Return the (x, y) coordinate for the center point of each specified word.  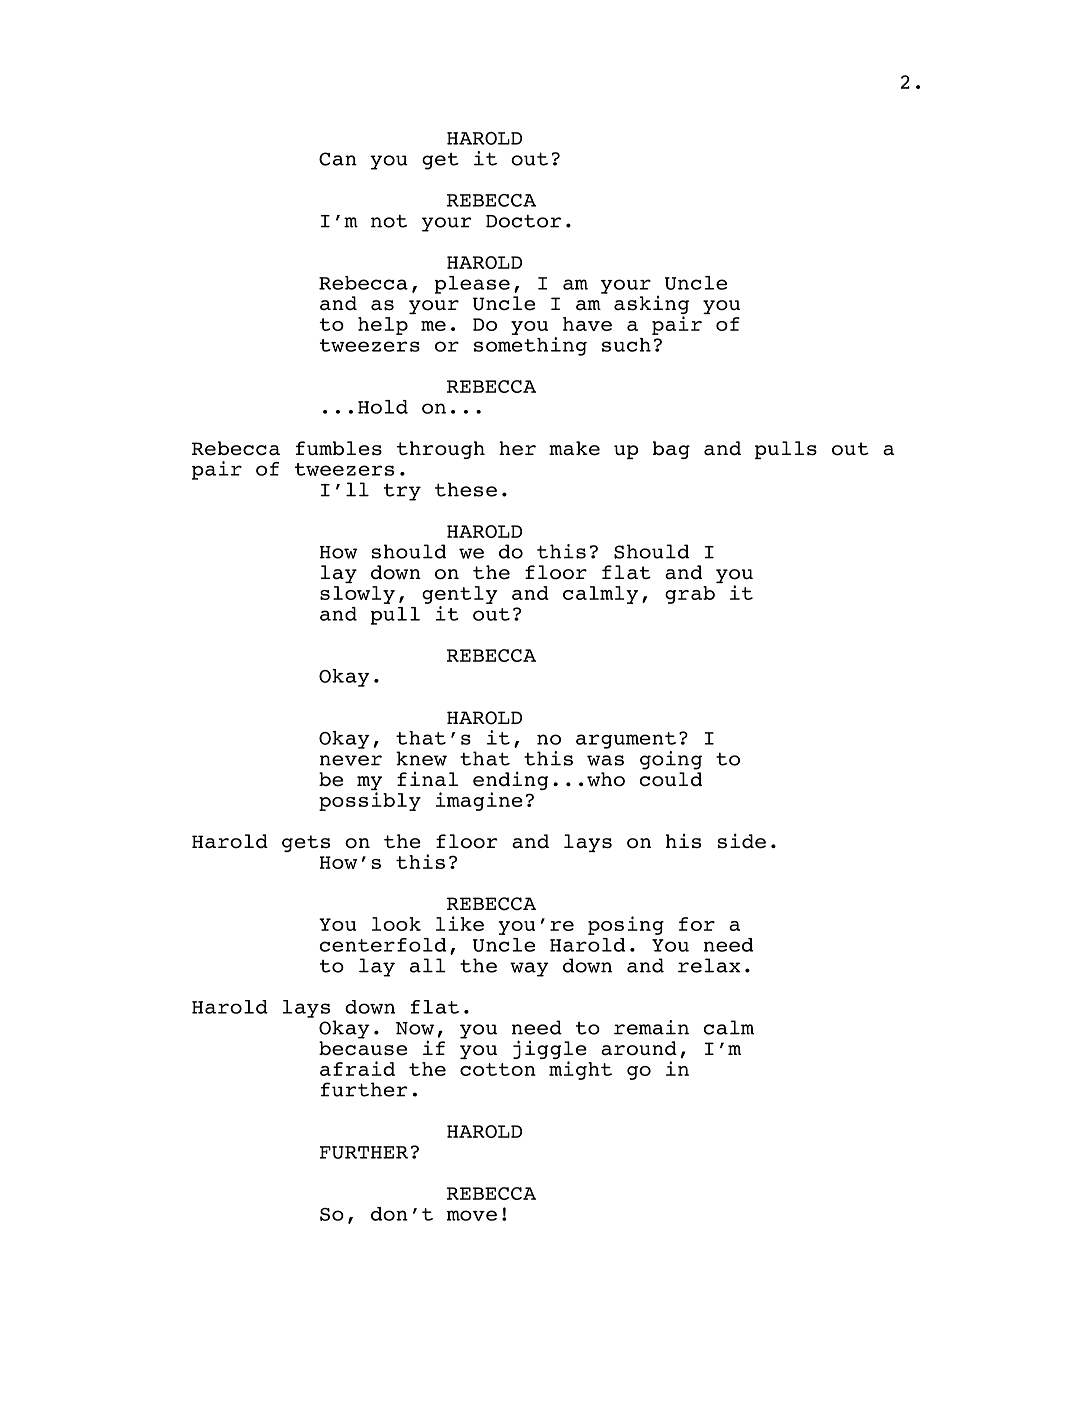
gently (459, 595)
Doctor (523, 221)
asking (651, 306)
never (351, 760)
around (639, 1048)
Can (338, 159)
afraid (357, 1068)
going (671, 760)
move (472, 1215)
